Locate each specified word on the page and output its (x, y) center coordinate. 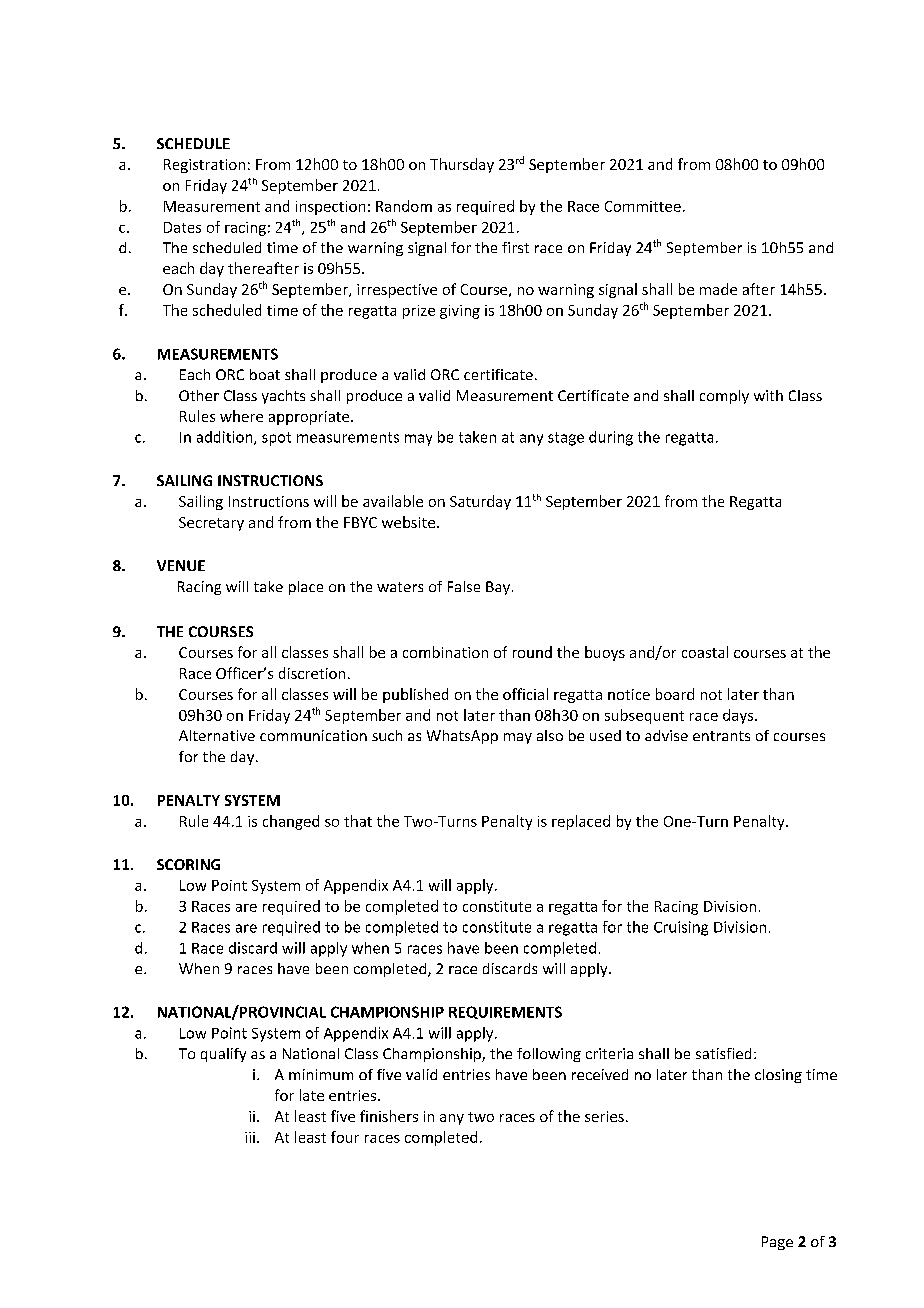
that (358, 821)
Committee (643, 206)
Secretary (211, 524)
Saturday (480, 502)
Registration (204, 166)
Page (777, 1243)
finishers (389, 1116)
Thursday (462, 165)
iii (250, 1137)
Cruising (681, 928)
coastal (705, 652)
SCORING (188, 864)
